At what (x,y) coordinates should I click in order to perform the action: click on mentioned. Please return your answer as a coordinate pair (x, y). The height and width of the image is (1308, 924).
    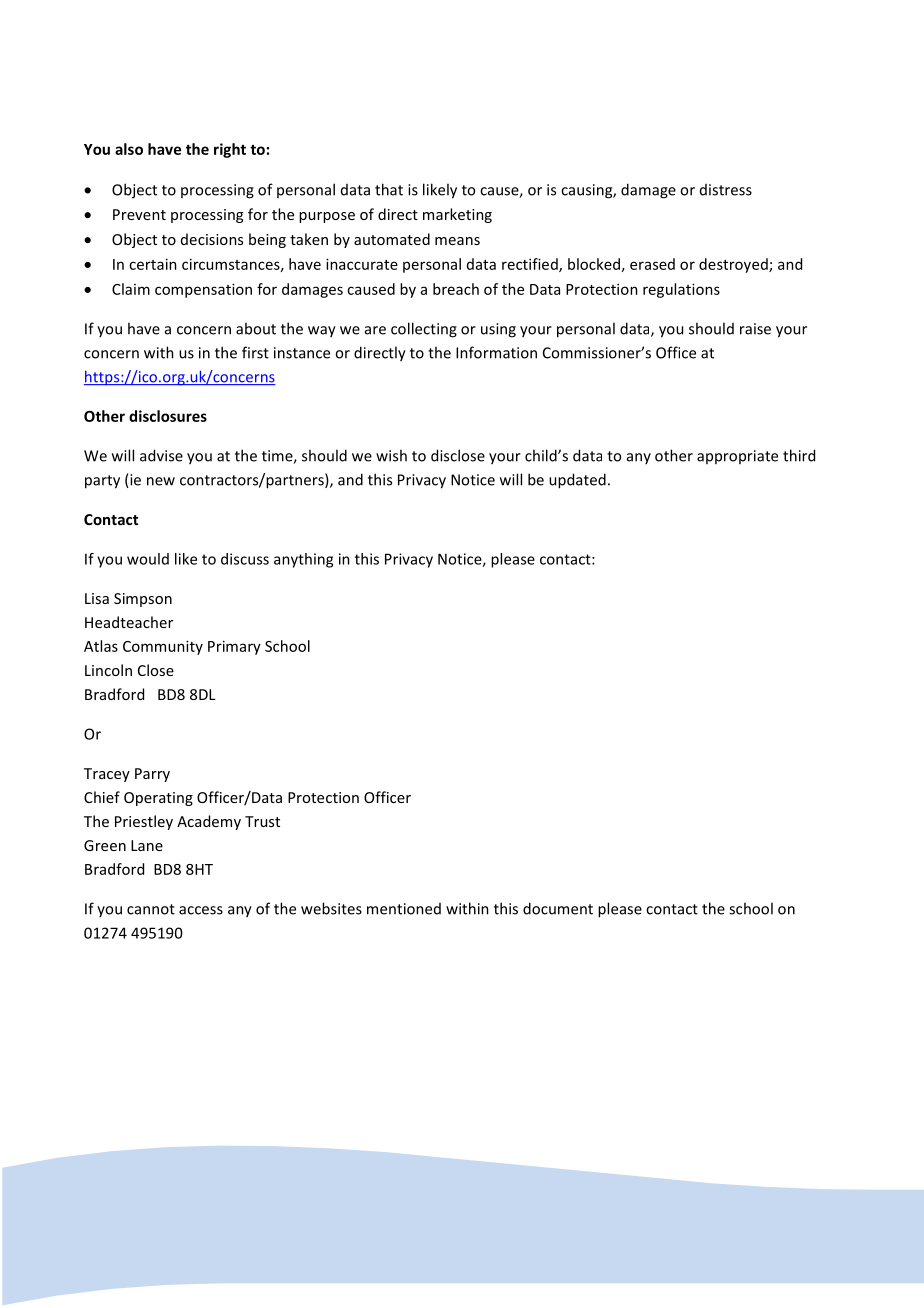
    Looking at the image, I should click on (404, 909).
